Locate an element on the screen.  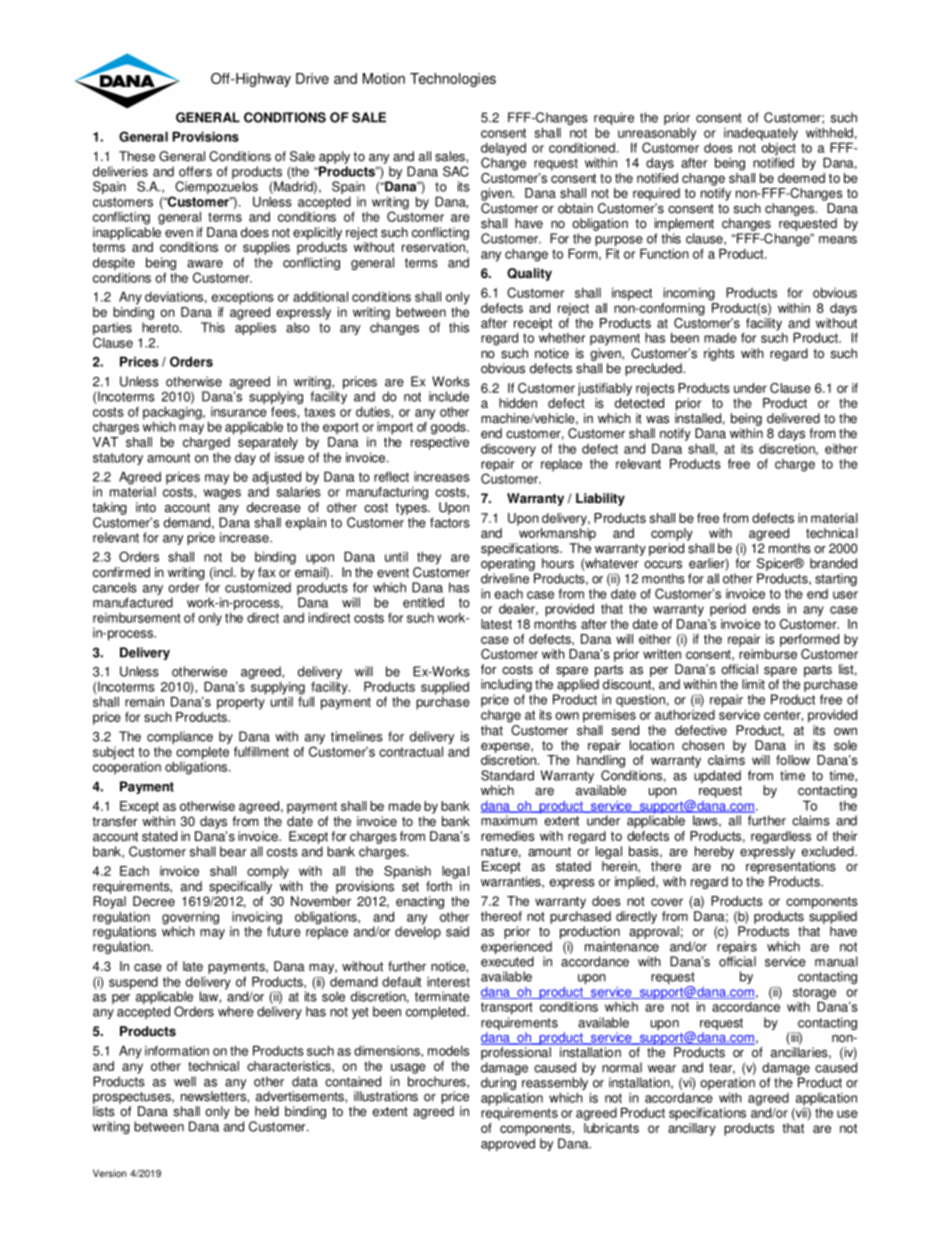
ends is located at coordinates (766, 609).
